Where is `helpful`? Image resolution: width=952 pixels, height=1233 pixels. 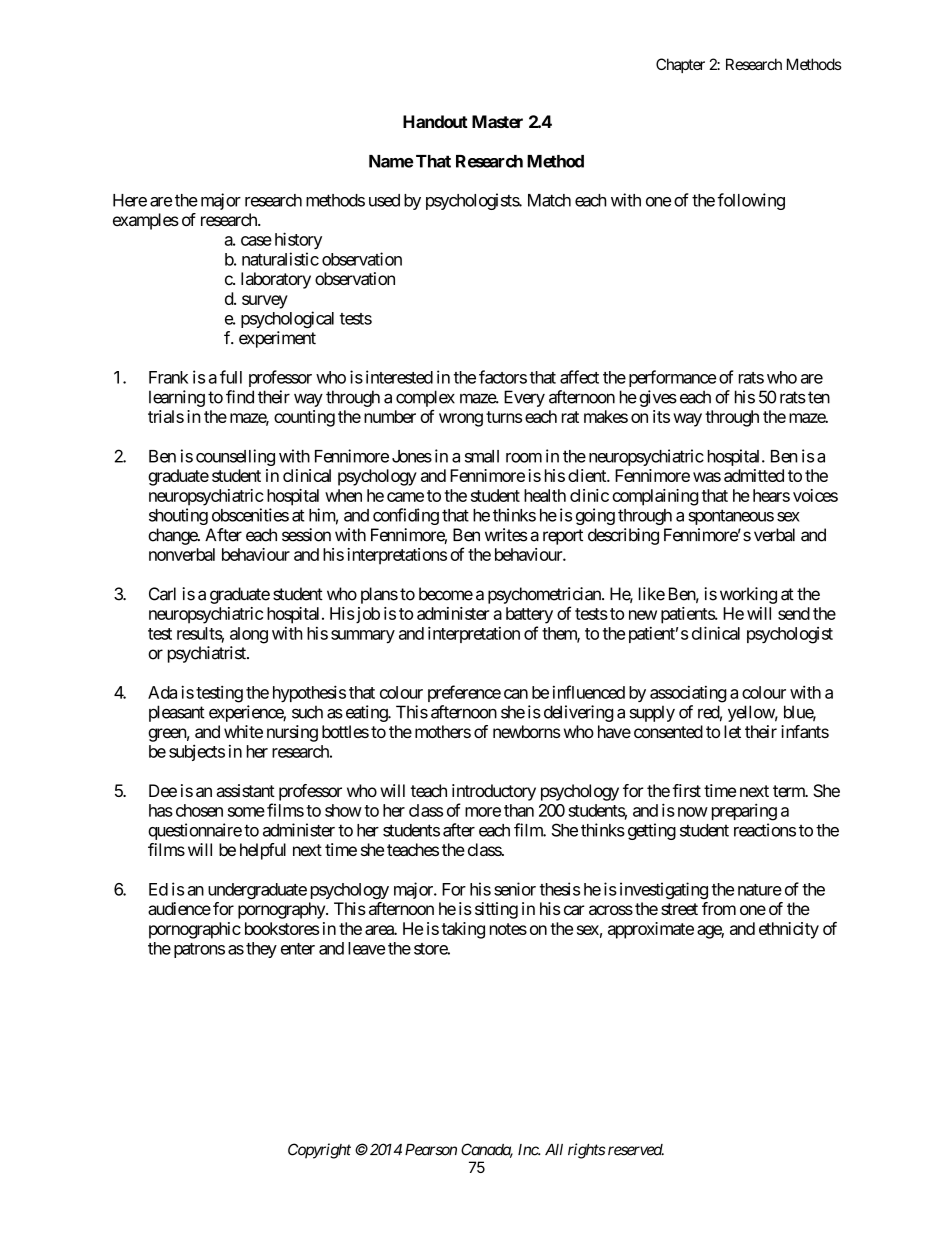
helpful is located at coordinates (263, 851).
